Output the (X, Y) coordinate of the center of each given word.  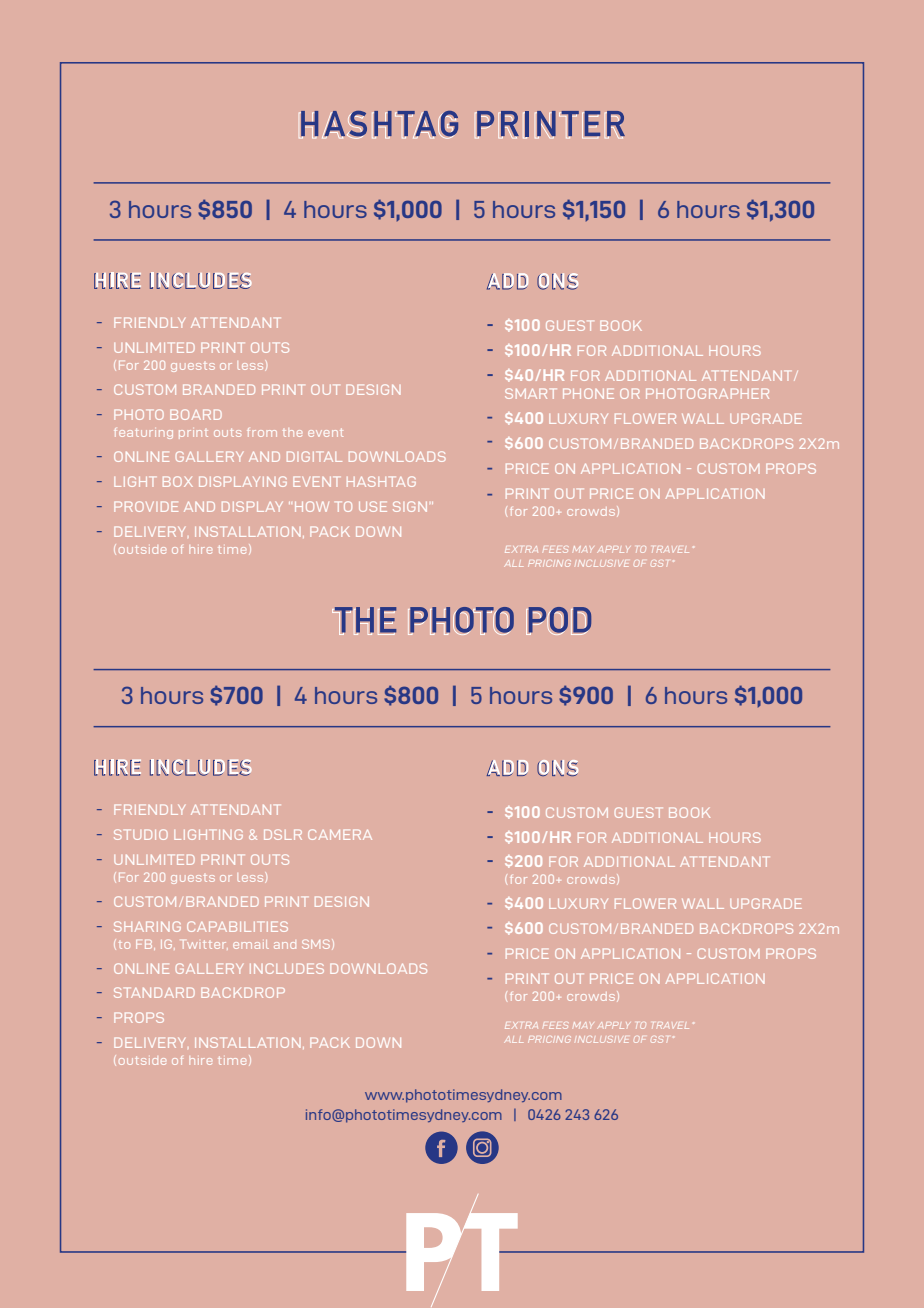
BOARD (196, 414)
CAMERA (340, 834)
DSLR (283, 834)
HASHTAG (381, 481)
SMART (530, 393)
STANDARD (154, 992)
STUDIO (141, 834)
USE (373, 506)
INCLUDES (287, 968)
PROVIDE (146, 506)
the (292, 433)
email (251, 944)
